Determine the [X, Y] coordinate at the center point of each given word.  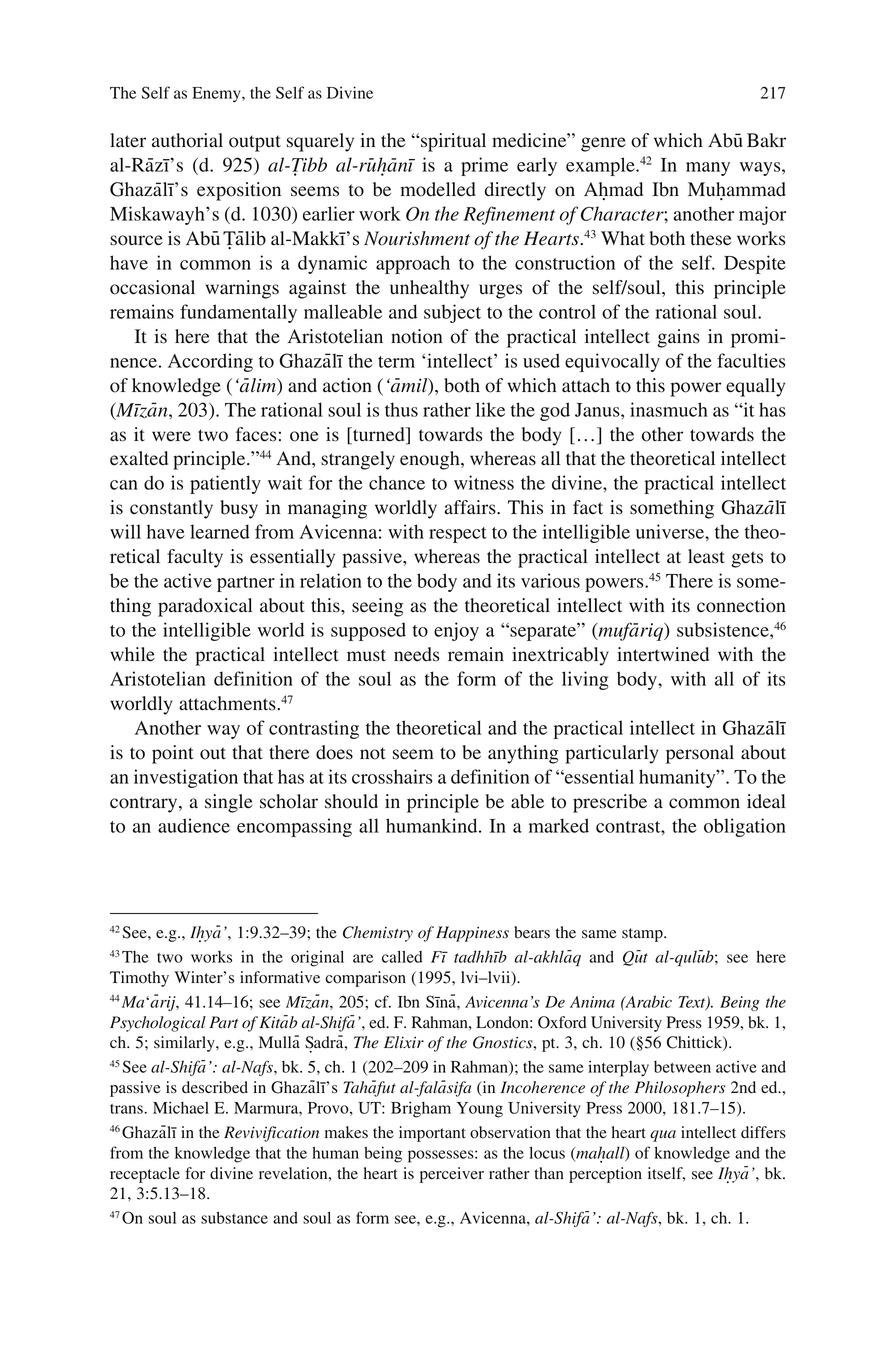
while [132, 654]
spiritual [453, 142]
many [708, 169]
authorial [187, 140]
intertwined [663, 654]
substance [234, 1217]
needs [416, 654]
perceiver [452, 1175]
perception [605, 1175]
